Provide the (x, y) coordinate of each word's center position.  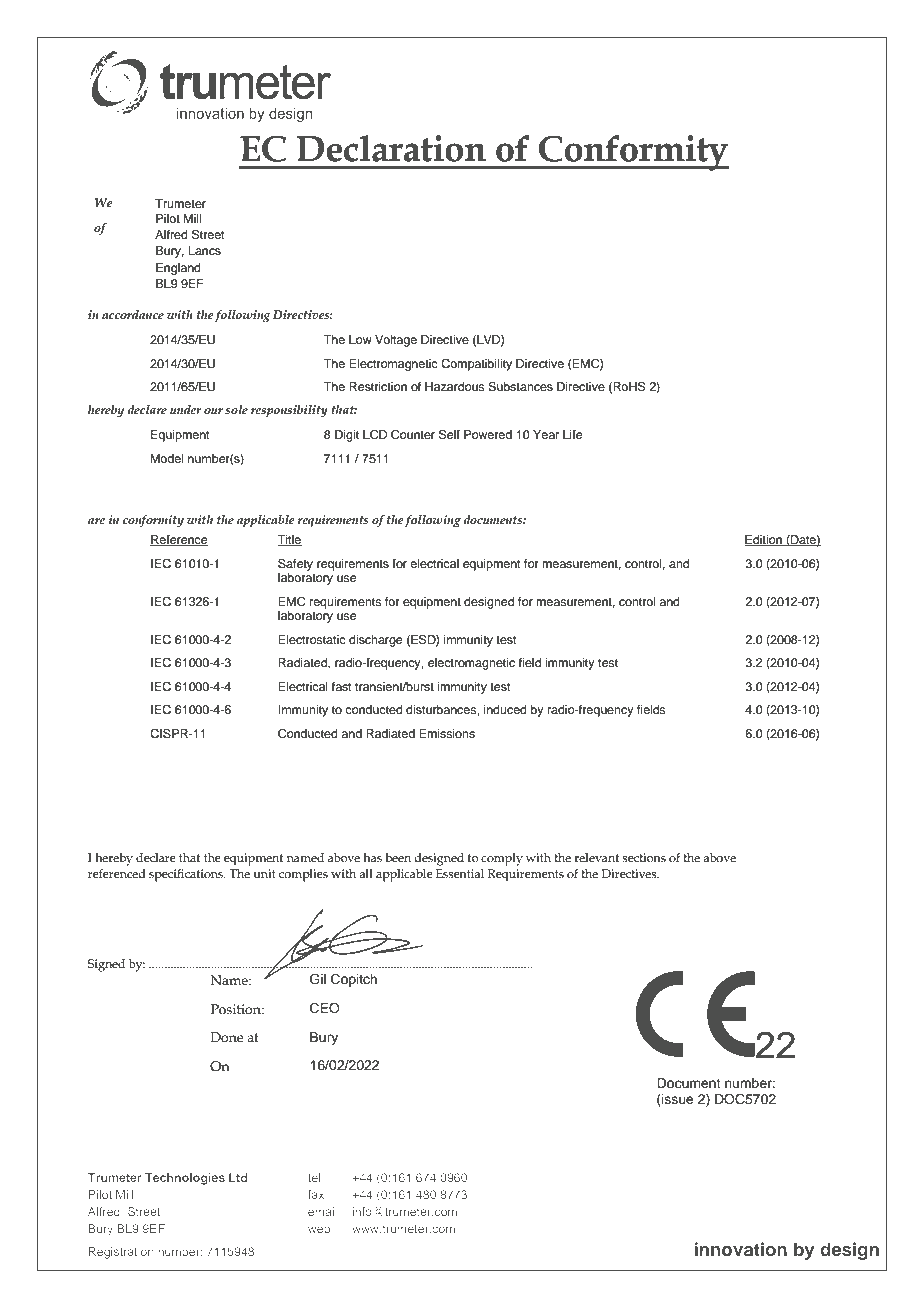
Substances (520, 387)
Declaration (391, 148)
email (322, 1211)
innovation (741, 1249)
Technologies (185, 1179)
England (178, 269)
